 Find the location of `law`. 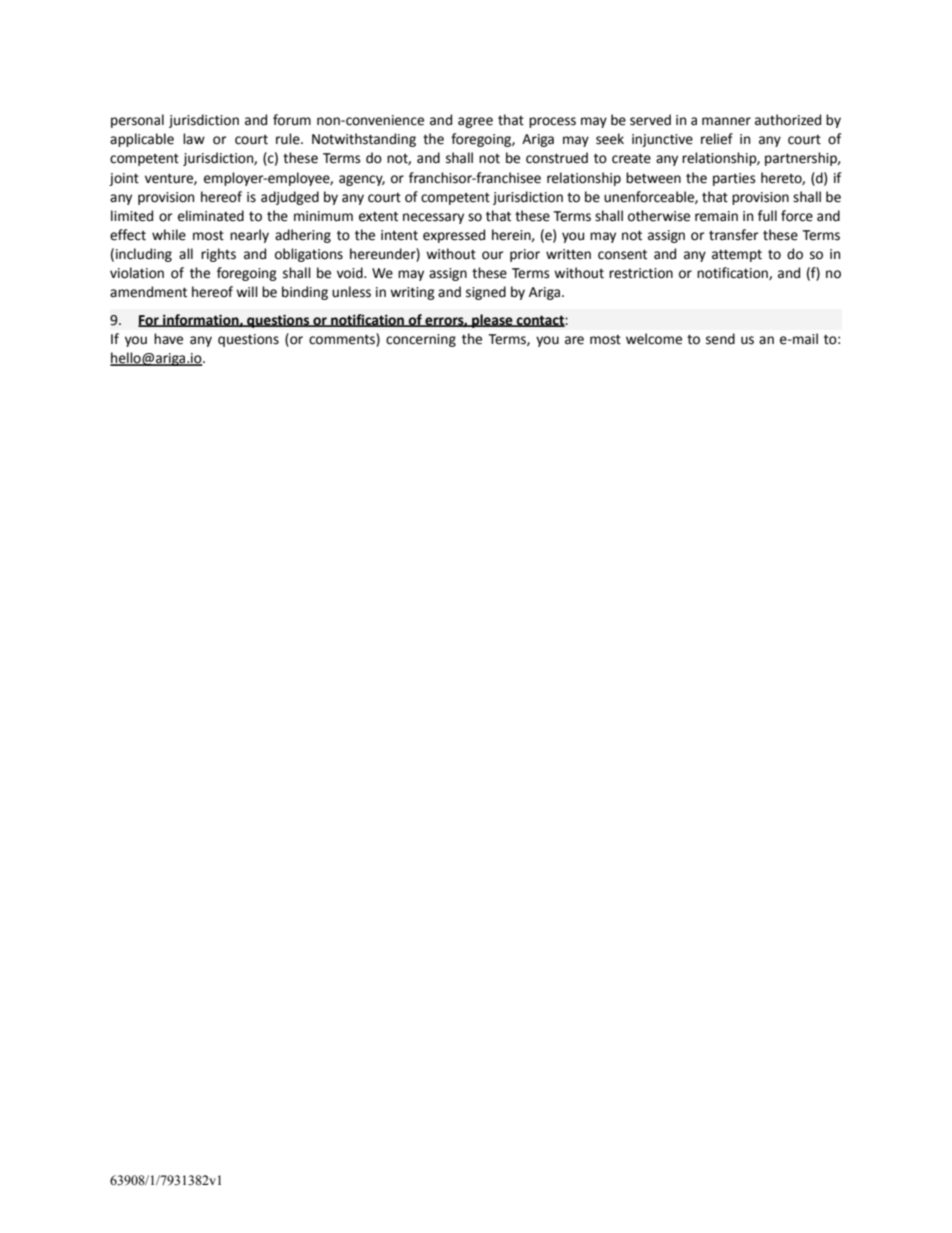

law is located at coordinates (194, 138).
